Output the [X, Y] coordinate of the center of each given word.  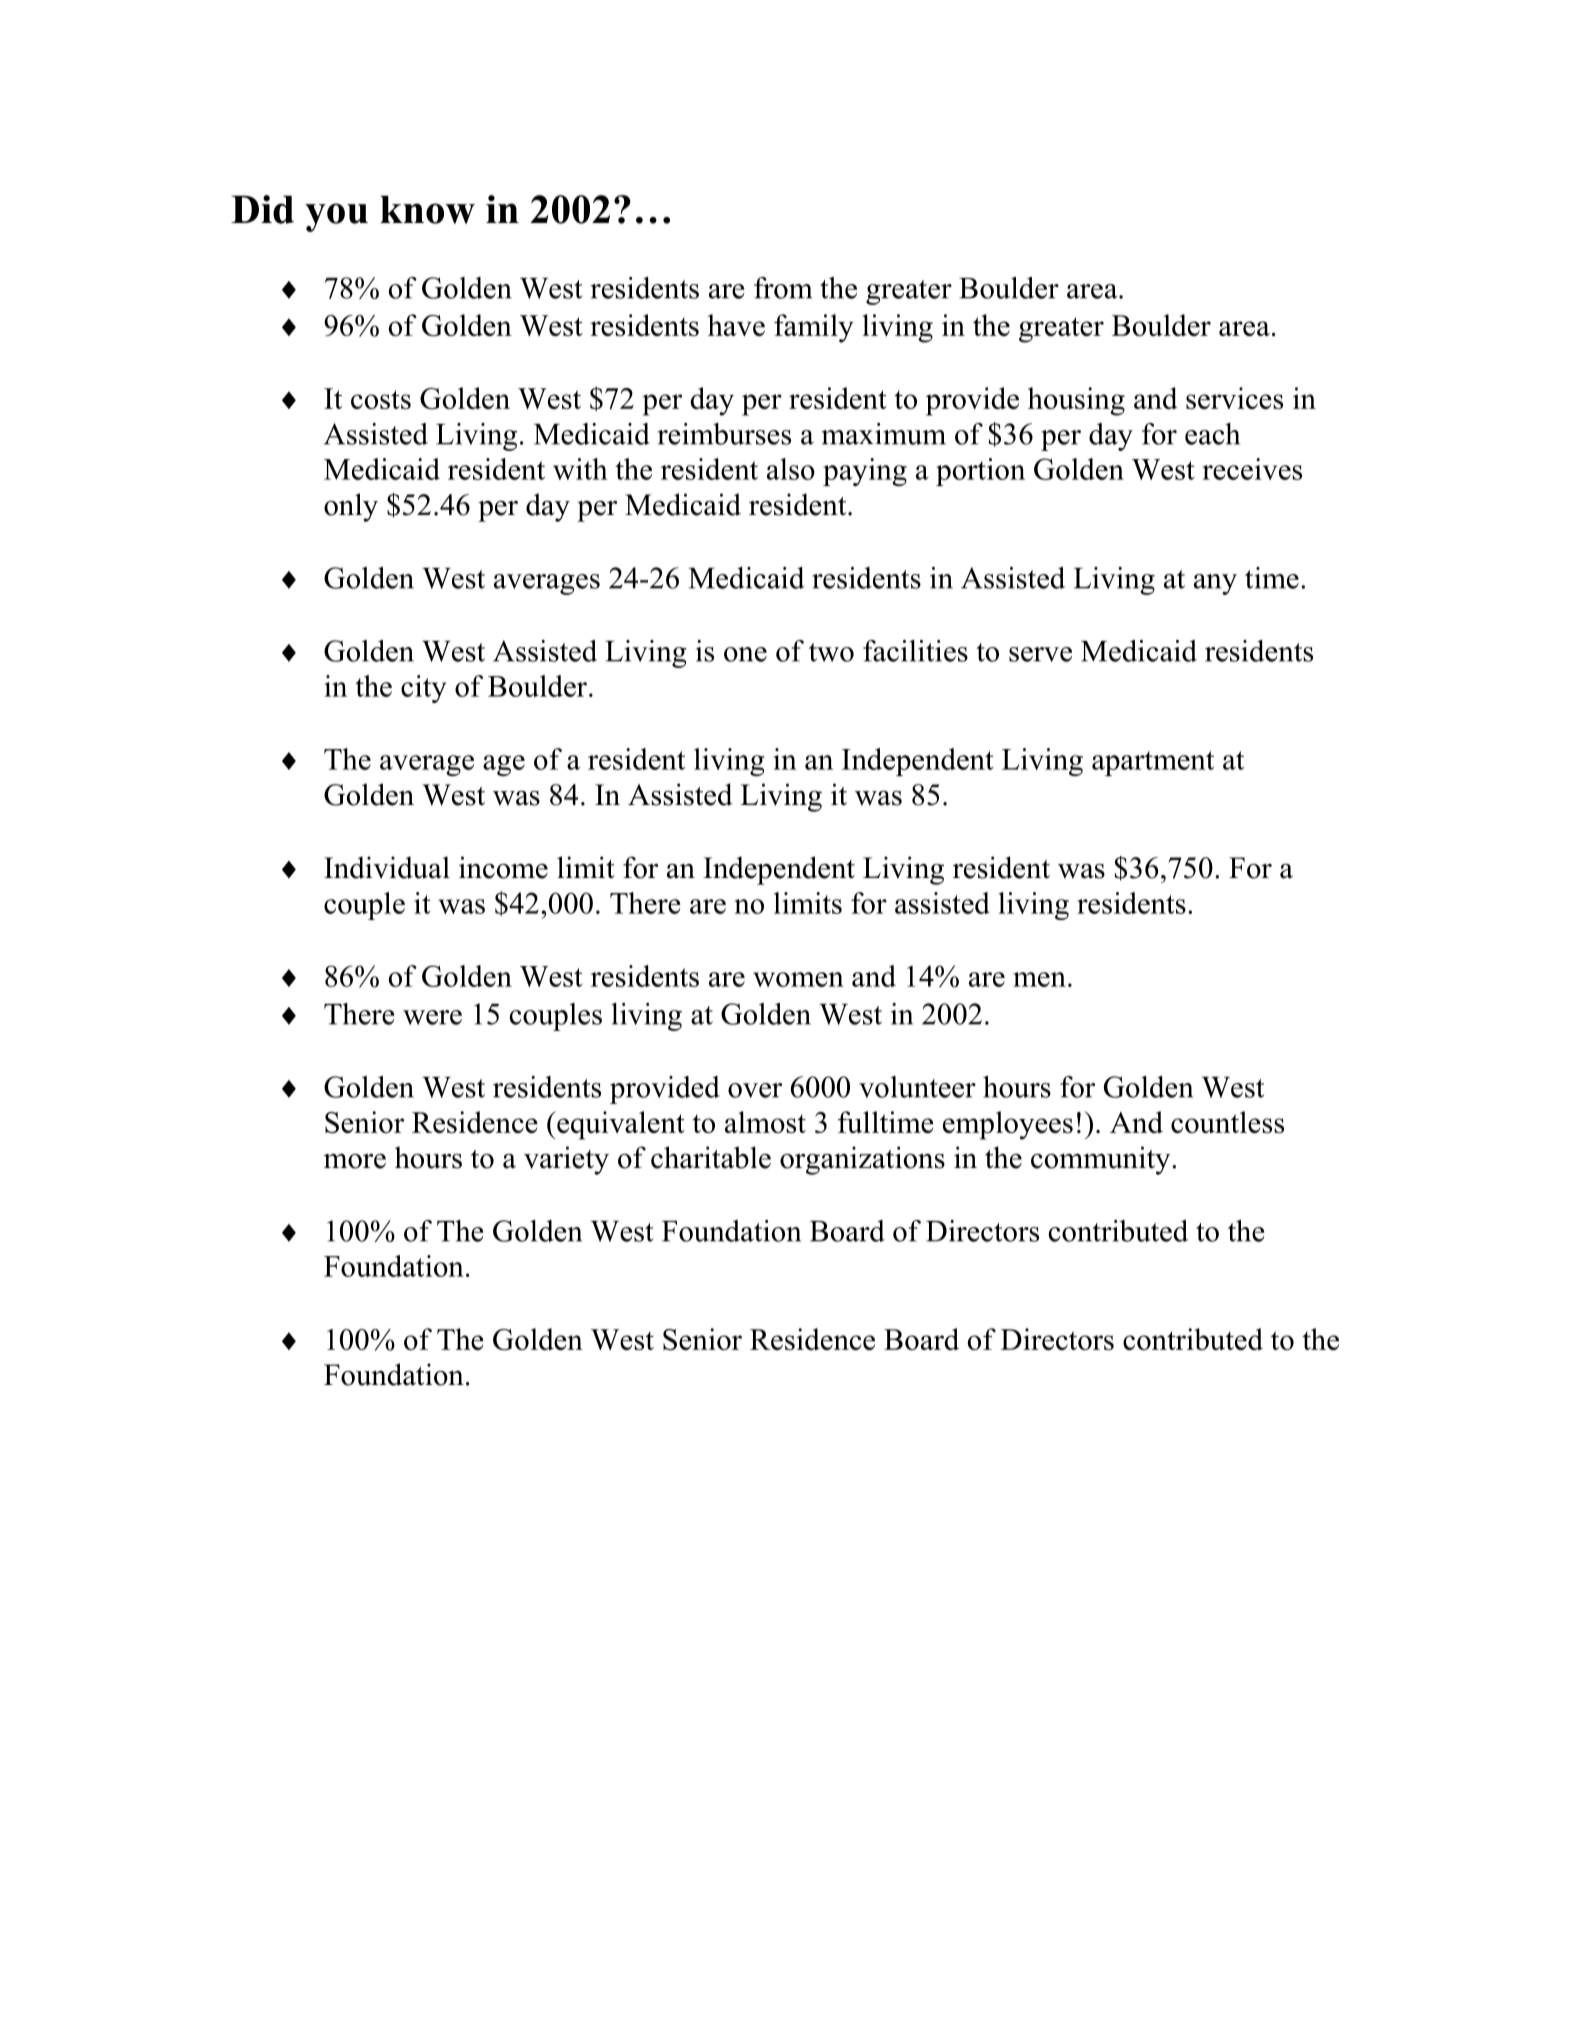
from [783, 288]
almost [765, 1122]
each [1212, 434]
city [423, 689]
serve [1040, 654]
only [351, 507]
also [791, 469]
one [745, 654]
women [798, 979]
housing [1076, 401]
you [336, 217]
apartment [1153, 763]
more [355, 1161]
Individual [387, 867]
